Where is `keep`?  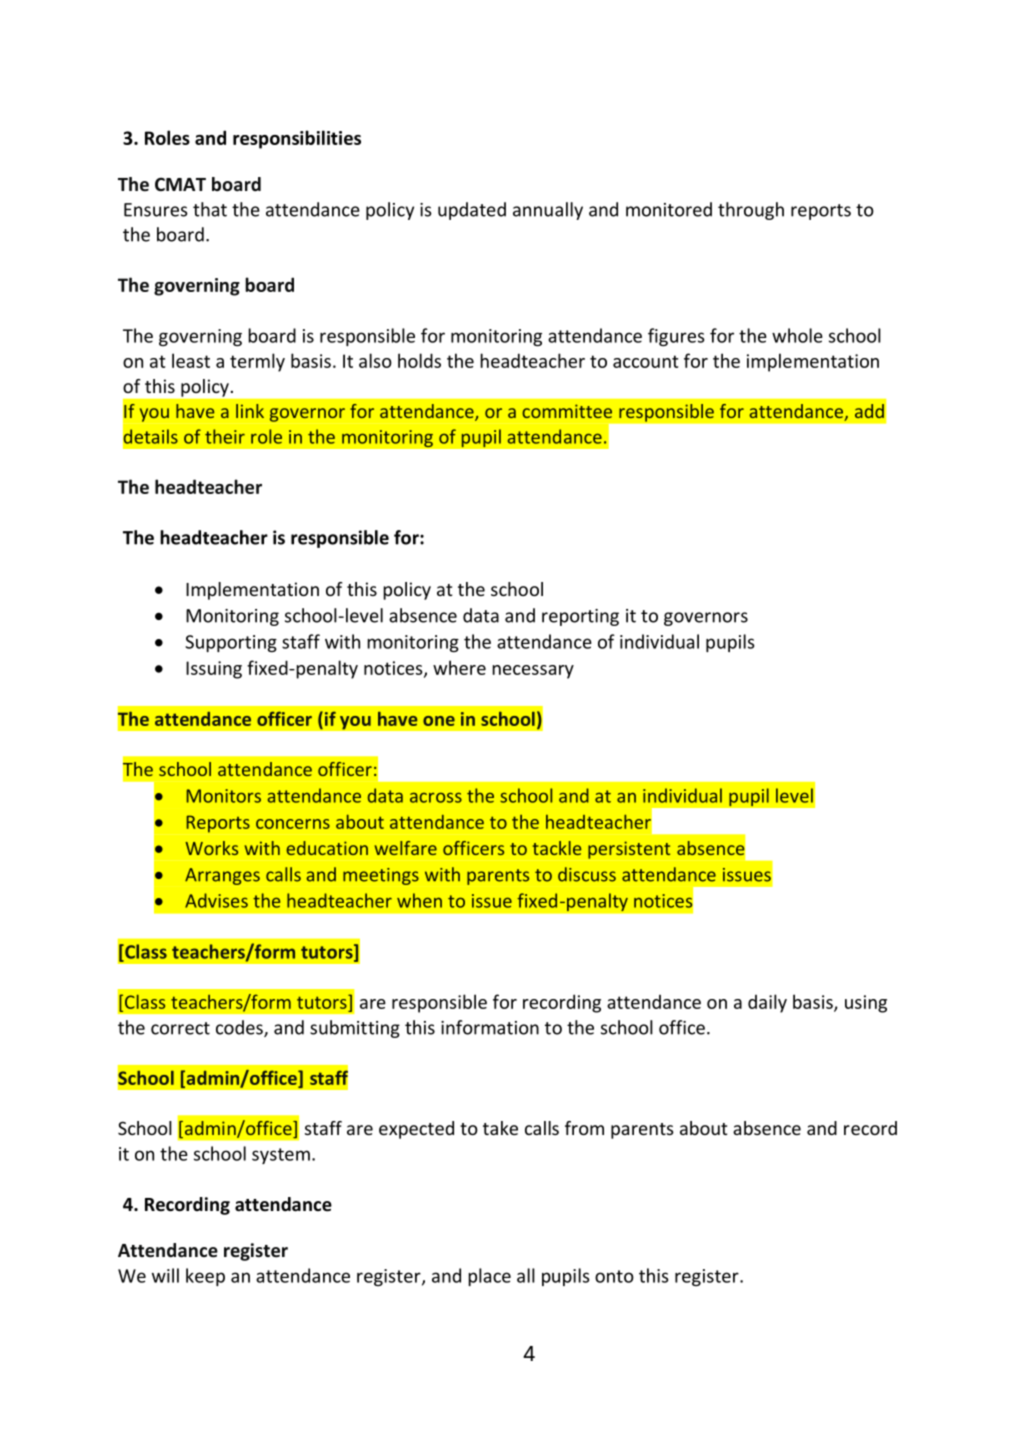 keep is located at coordinates (205, 1277).
